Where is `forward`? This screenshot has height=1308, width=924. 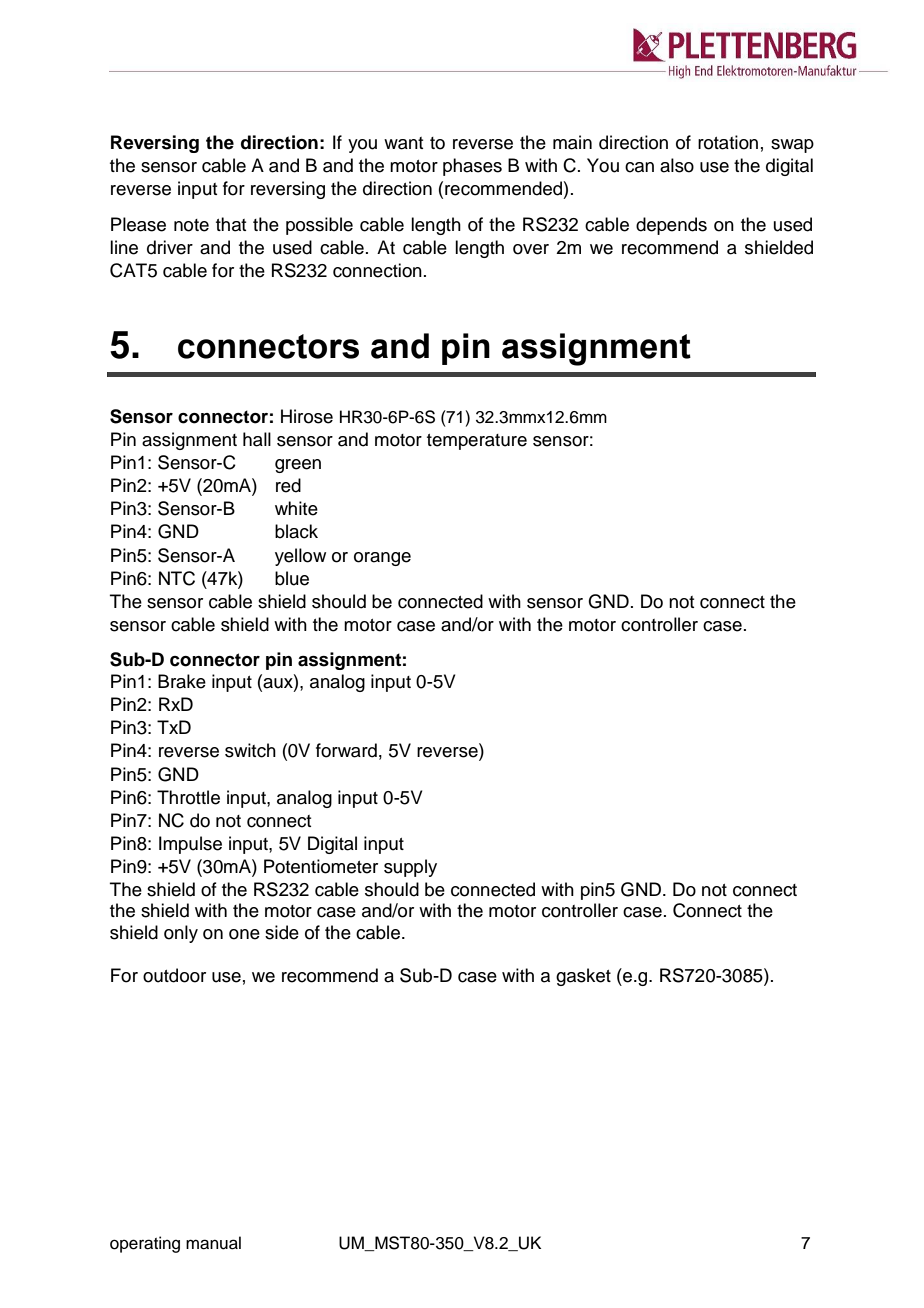
forward is located at coordinates (346, 750).
